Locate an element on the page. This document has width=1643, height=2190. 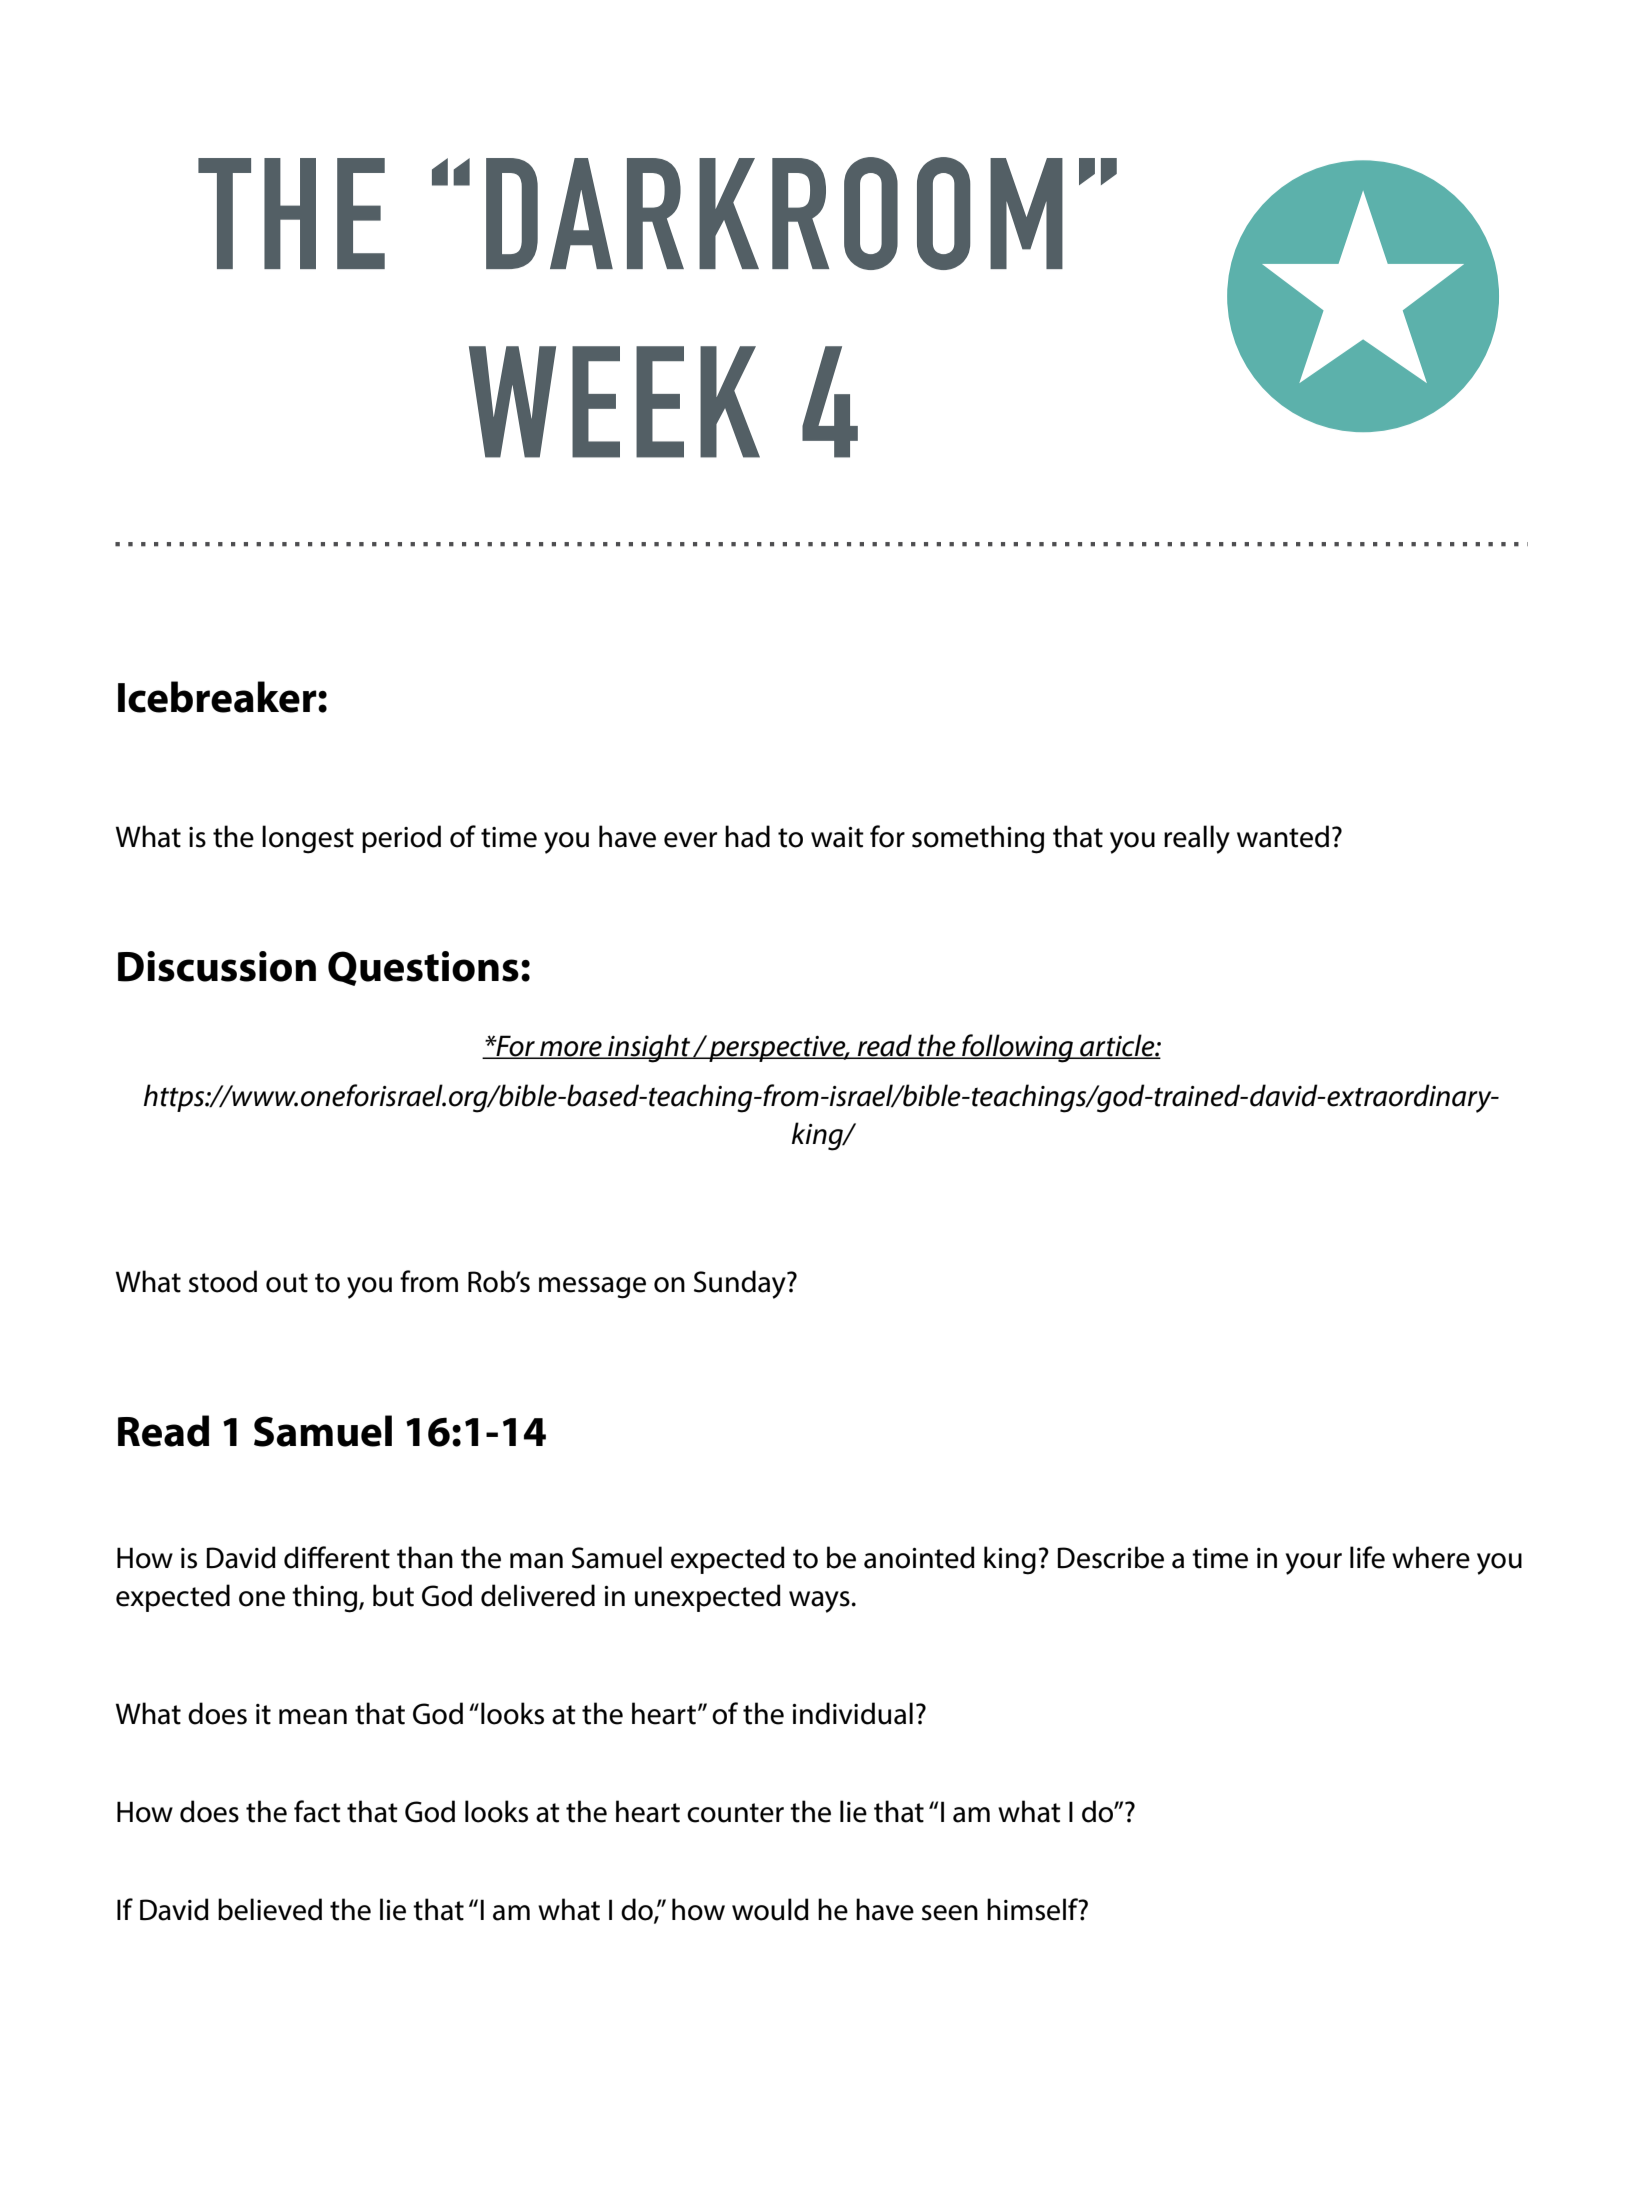
Icebreaker is located at coordinates (218, 697).
